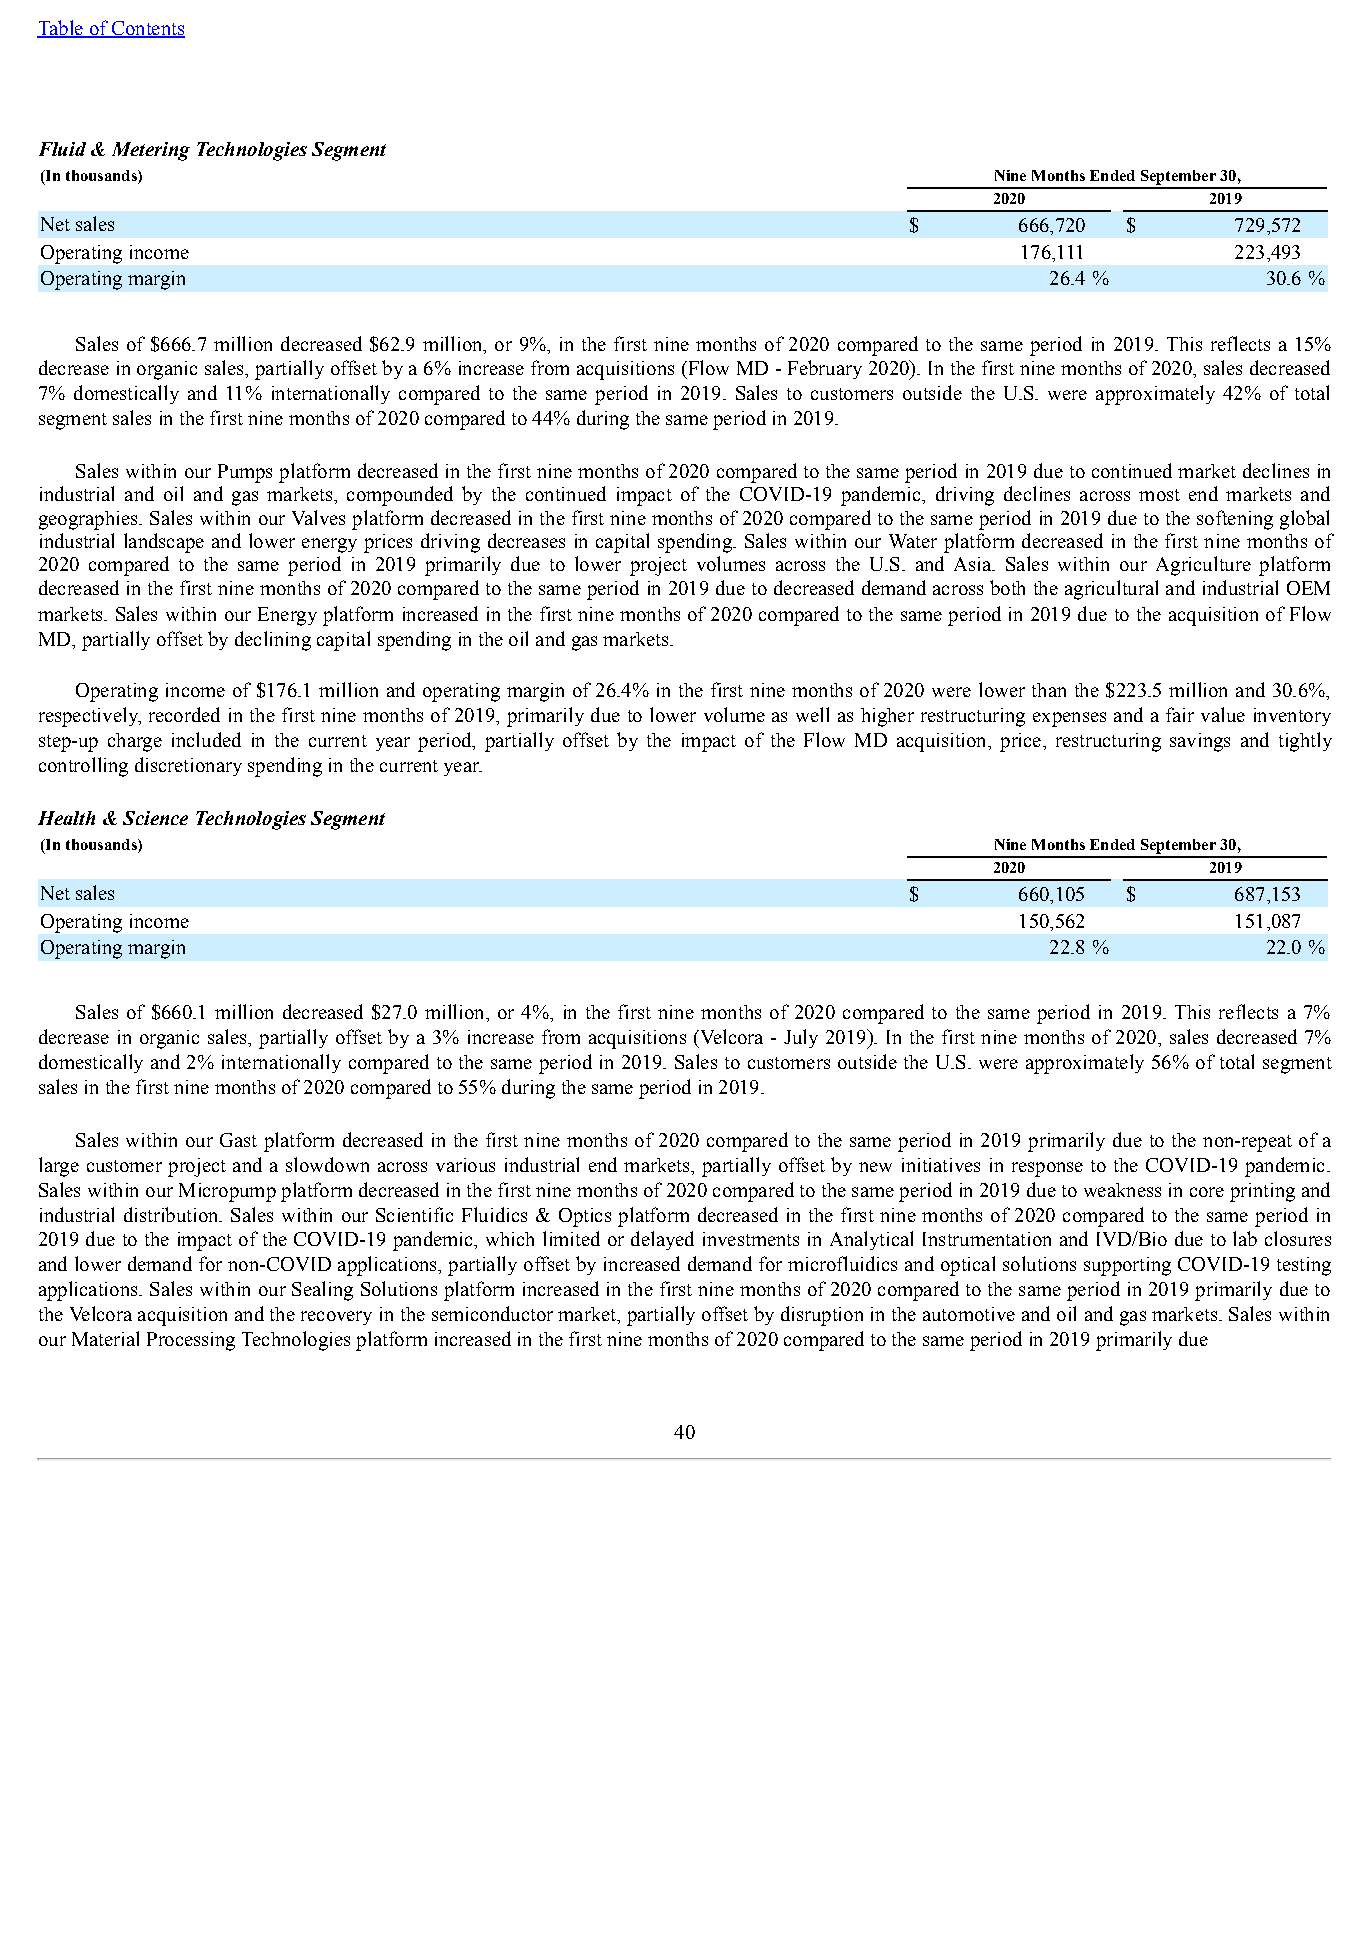  Describe the element at coordinates (191, 1341) in the image. I see `Processing` at that location.
